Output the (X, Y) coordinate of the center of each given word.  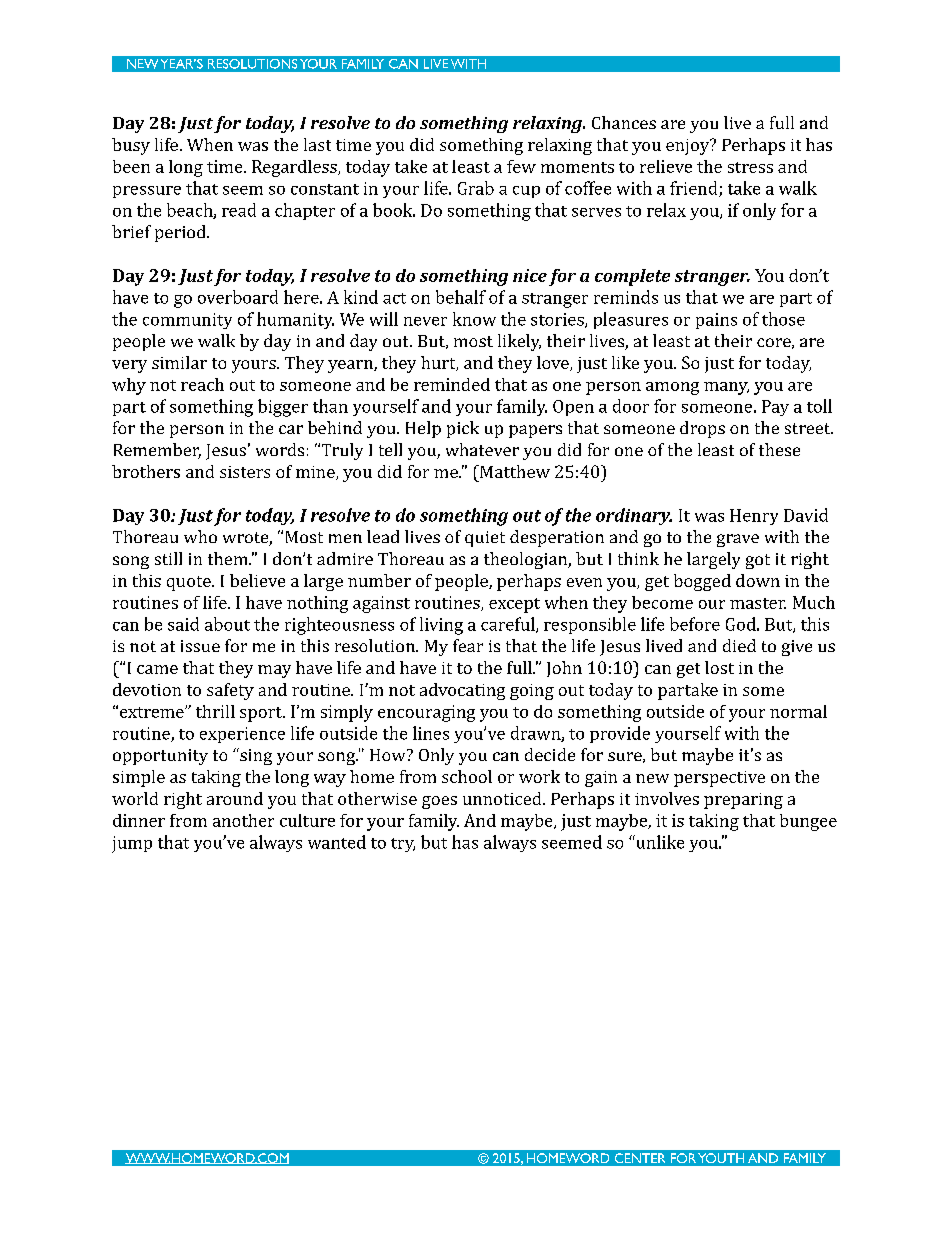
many (726, 388)
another (243, 820)
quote (190, 583)
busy (131, 146)
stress (750, 167)
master (758, 603)
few (521, 166)
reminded (452, 384)
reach (202, 384)
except (514, 605)
